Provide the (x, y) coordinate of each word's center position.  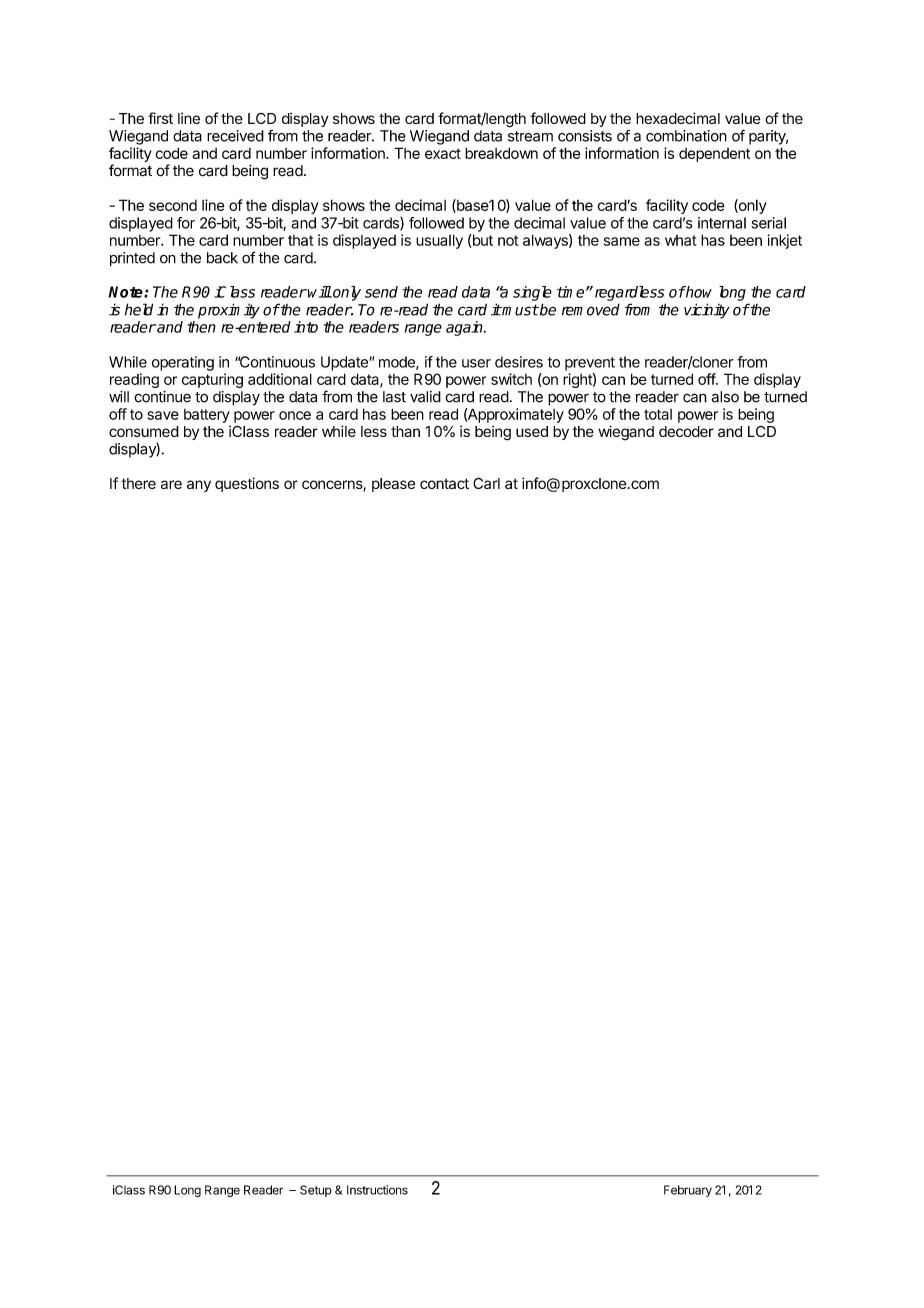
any (199, 486)
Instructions (377, 1190)
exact (443, 154)
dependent (714, 155)
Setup (316, 1191)
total (658, 414)
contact (444, 483)
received (235, 136)
